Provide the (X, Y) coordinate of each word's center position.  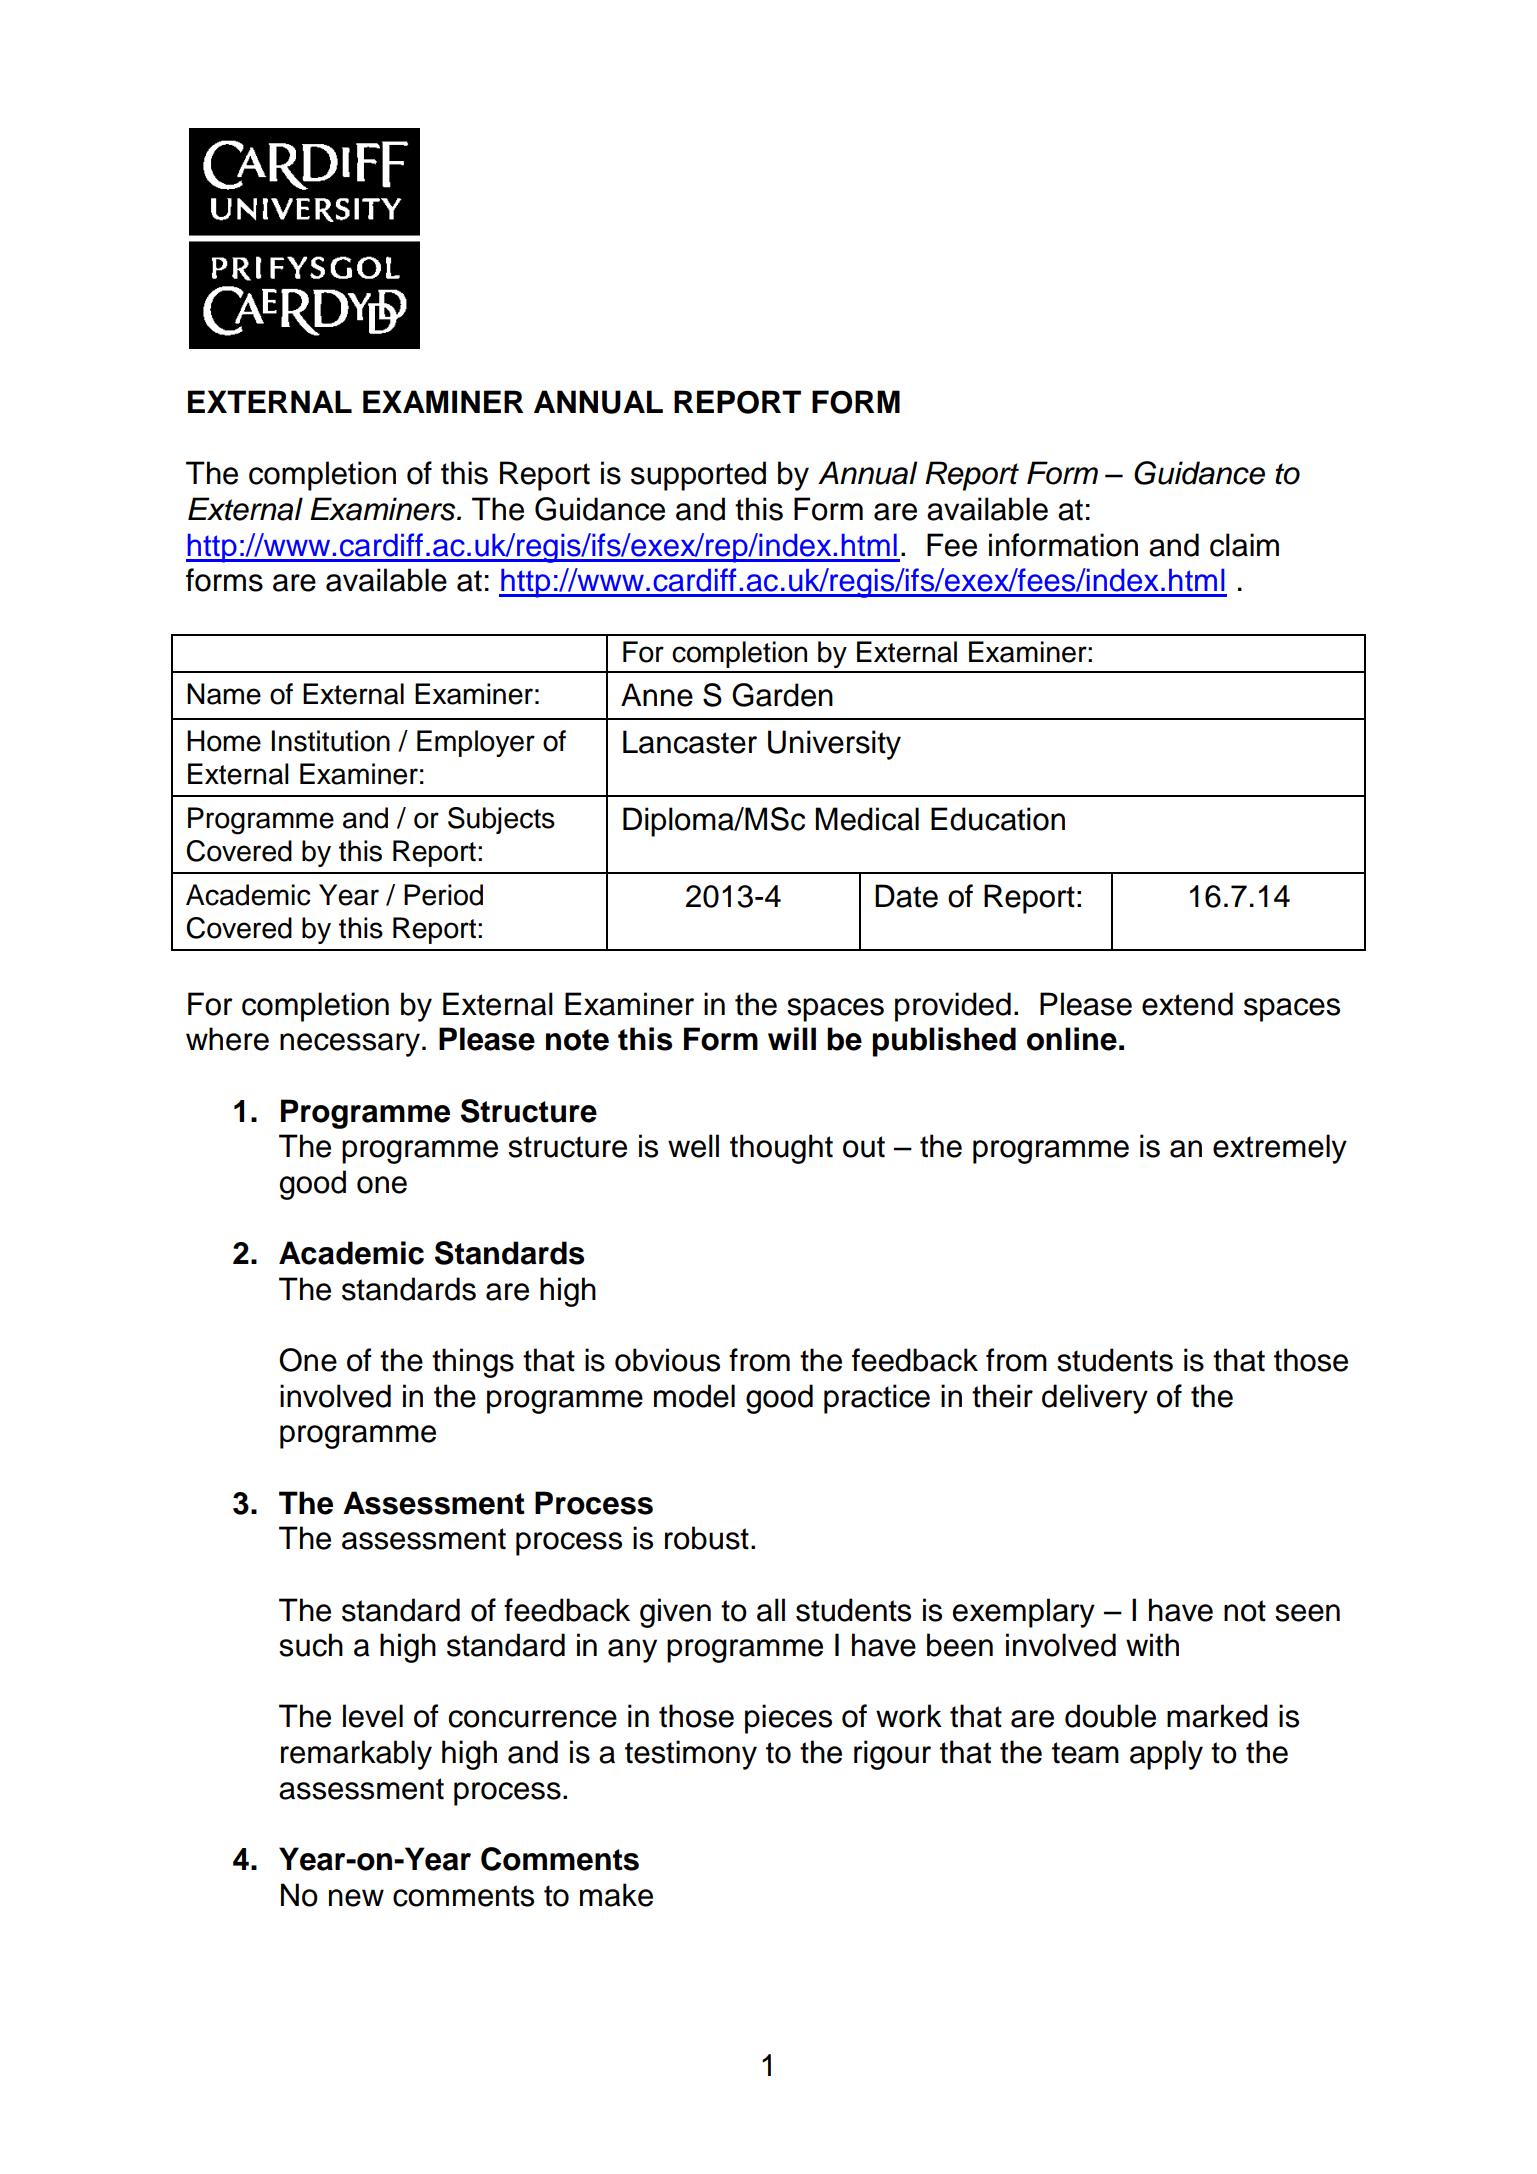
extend (1187, 1004)
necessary (351, 1045)
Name (224, 694)
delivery (1095, 1399)
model (694, 1396)
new (356, 1898)
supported (698, 476)
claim (1244, 545)
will (792, 1038)
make (616, 1895)
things (473, 1363)
